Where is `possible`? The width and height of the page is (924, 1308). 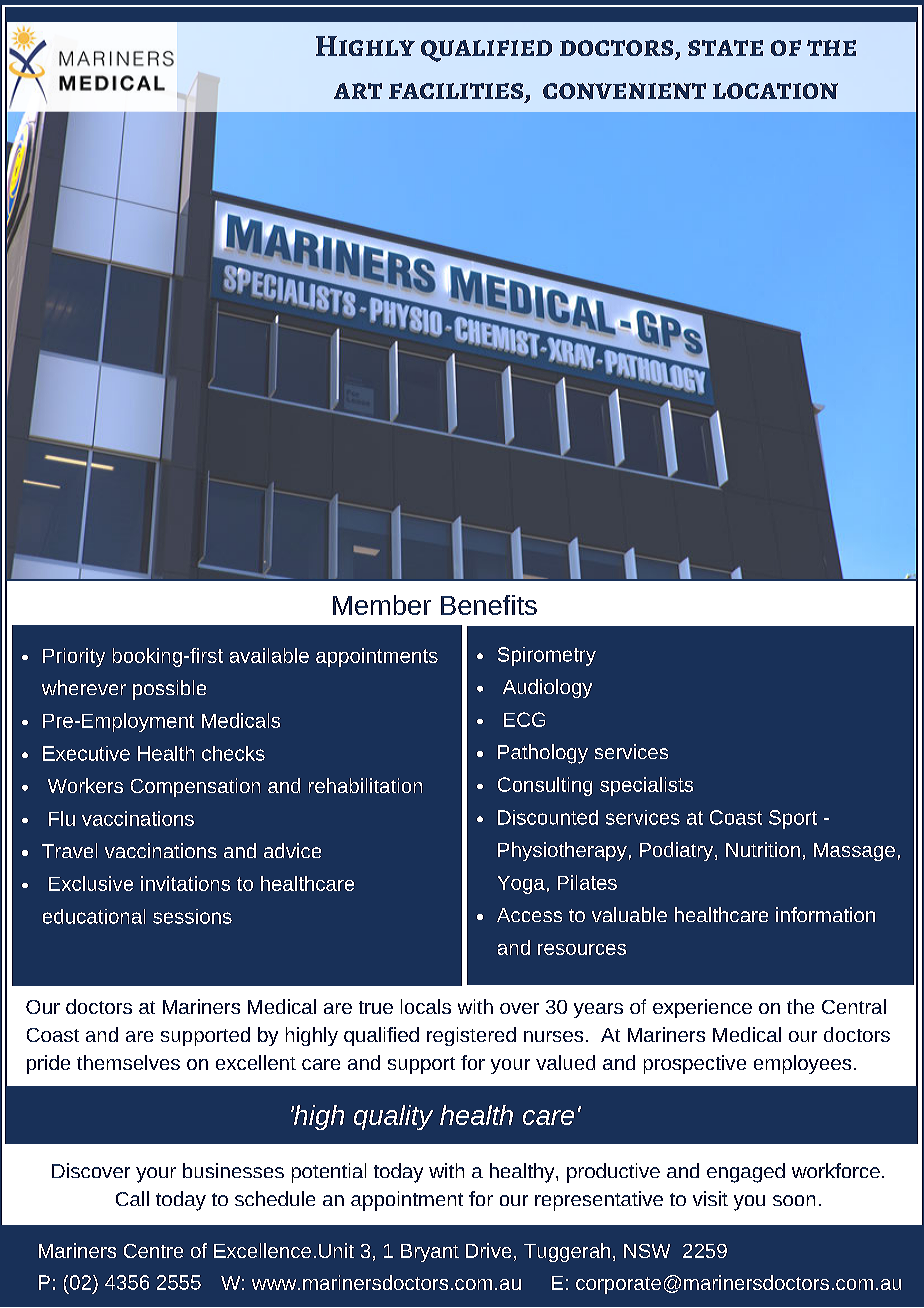
possible is located at coordinates (169, 690).
